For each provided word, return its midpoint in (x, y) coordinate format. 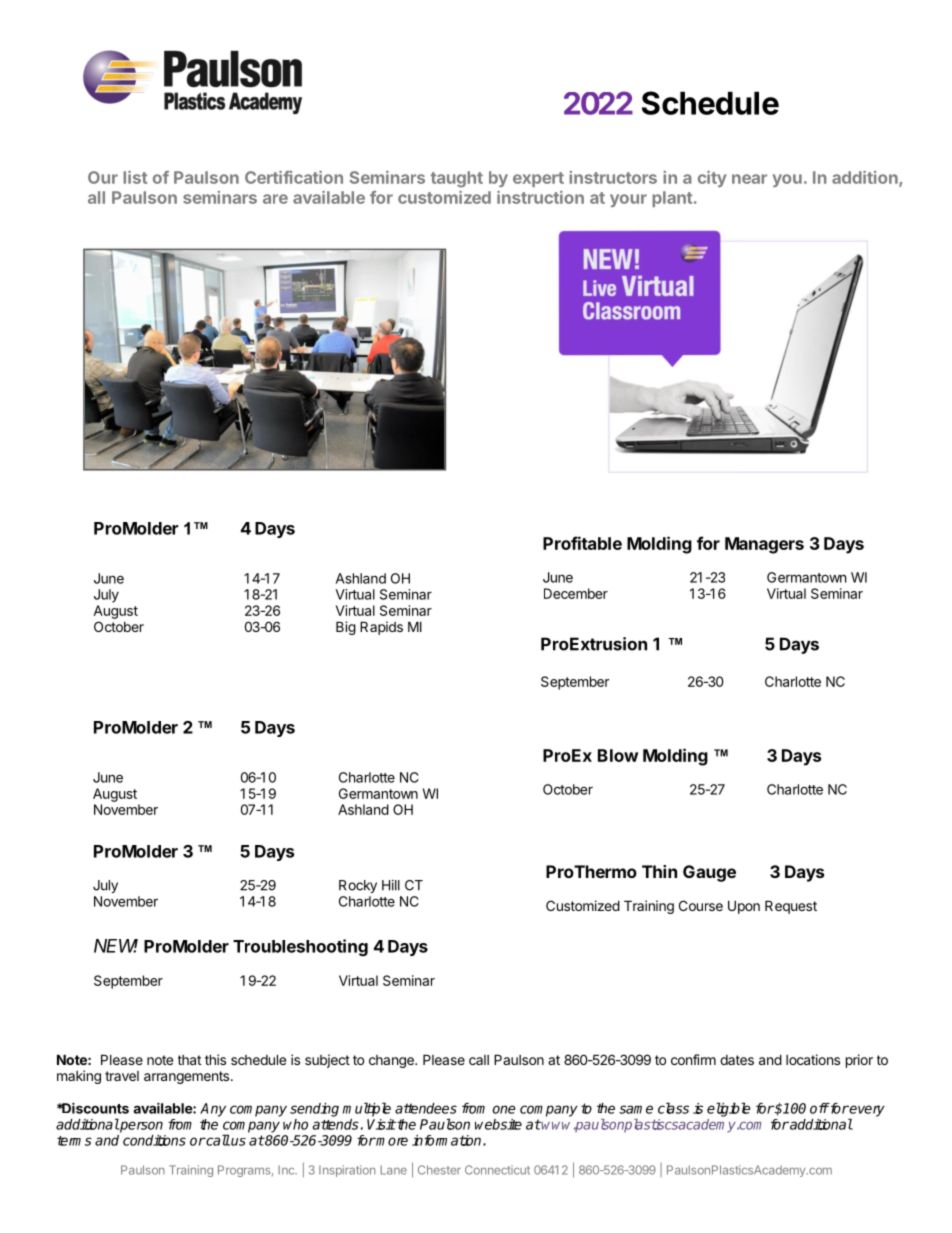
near (749, 179)
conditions (154, 1140)
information (448, 1140)
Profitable (582, 543)
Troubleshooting (300, 947)
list (135, 177)
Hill (391, 885)
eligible (728, 1109)
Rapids (381, 628)
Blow (618, 755)
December (576, 593)
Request (791, 907)
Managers (764, 545)
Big (346, 628)
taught (457, 179)
